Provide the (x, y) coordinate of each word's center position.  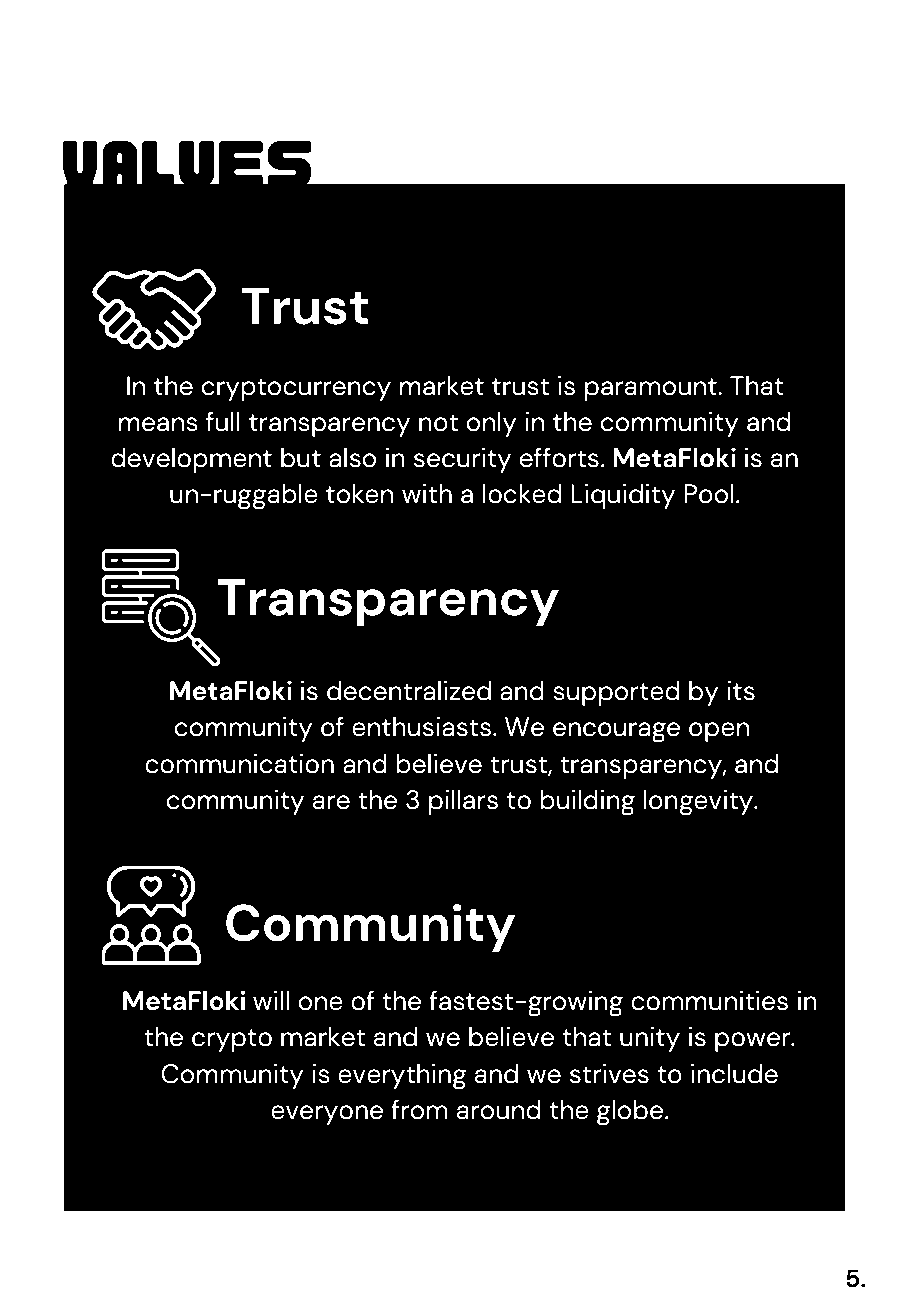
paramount (652, 389)
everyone (327, 1115)
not (438, 423)
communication (239, 763)
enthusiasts (423, 726)
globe (630, 1112)
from (419, 1109)
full (223, 421)
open (719, 732)
